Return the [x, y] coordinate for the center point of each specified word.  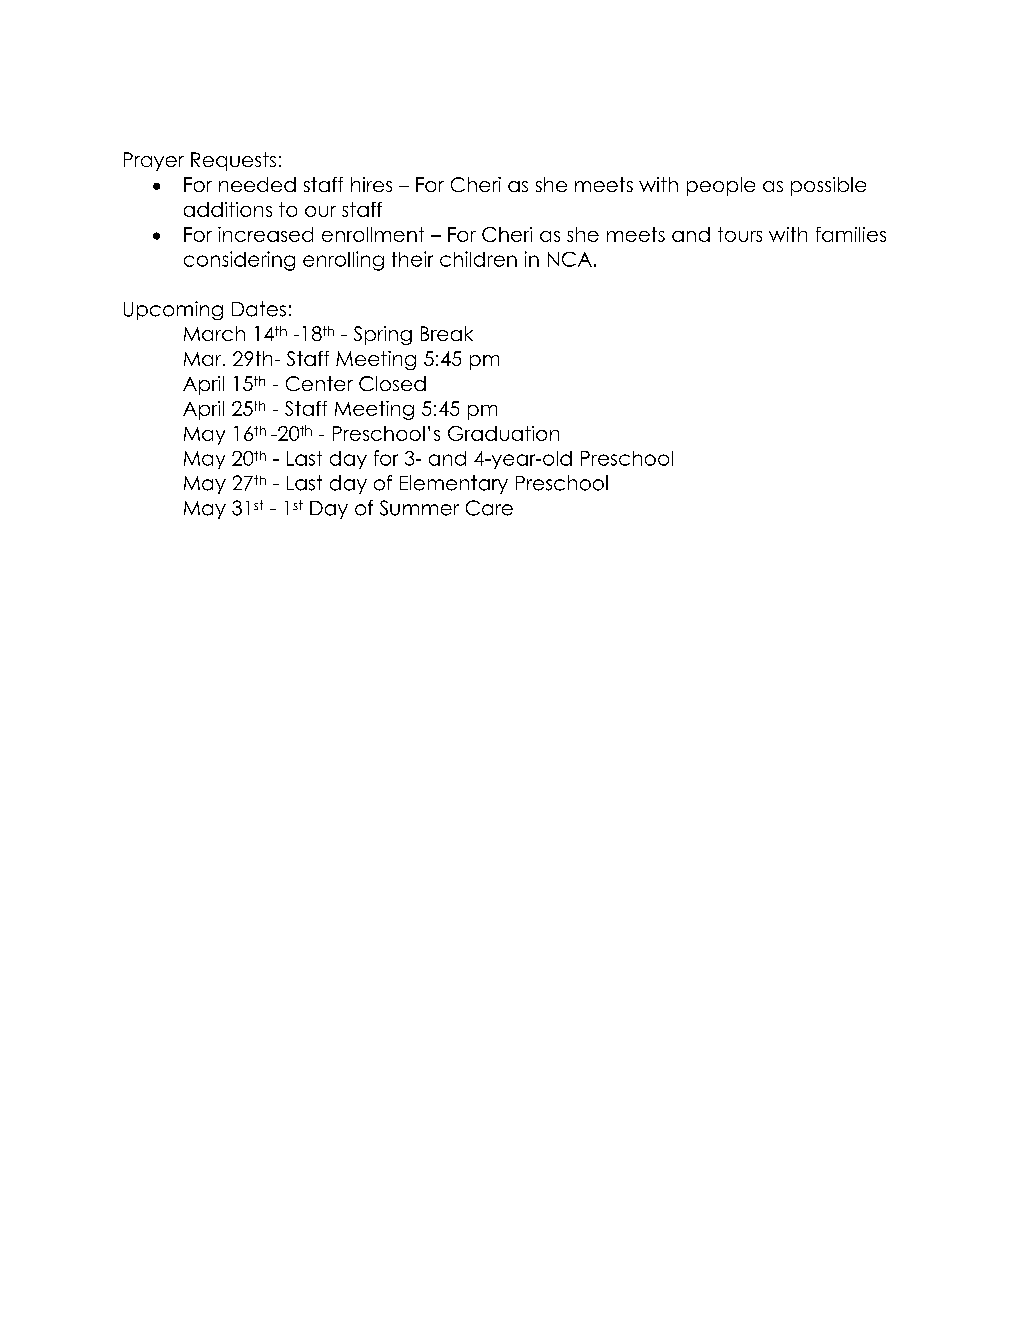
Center [319, 383]
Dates [259, 309]
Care [489, 508]
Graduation [503, 433]
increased [265, 234]
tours [740, 234]
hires [371, 184]
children [478, 259]
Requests [233, 161]
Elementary [454, 484]
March [214, 333]
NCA [570, 259]
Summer [419, 508]
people [721, 186]
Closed [392, 383]
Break [447, 333]
